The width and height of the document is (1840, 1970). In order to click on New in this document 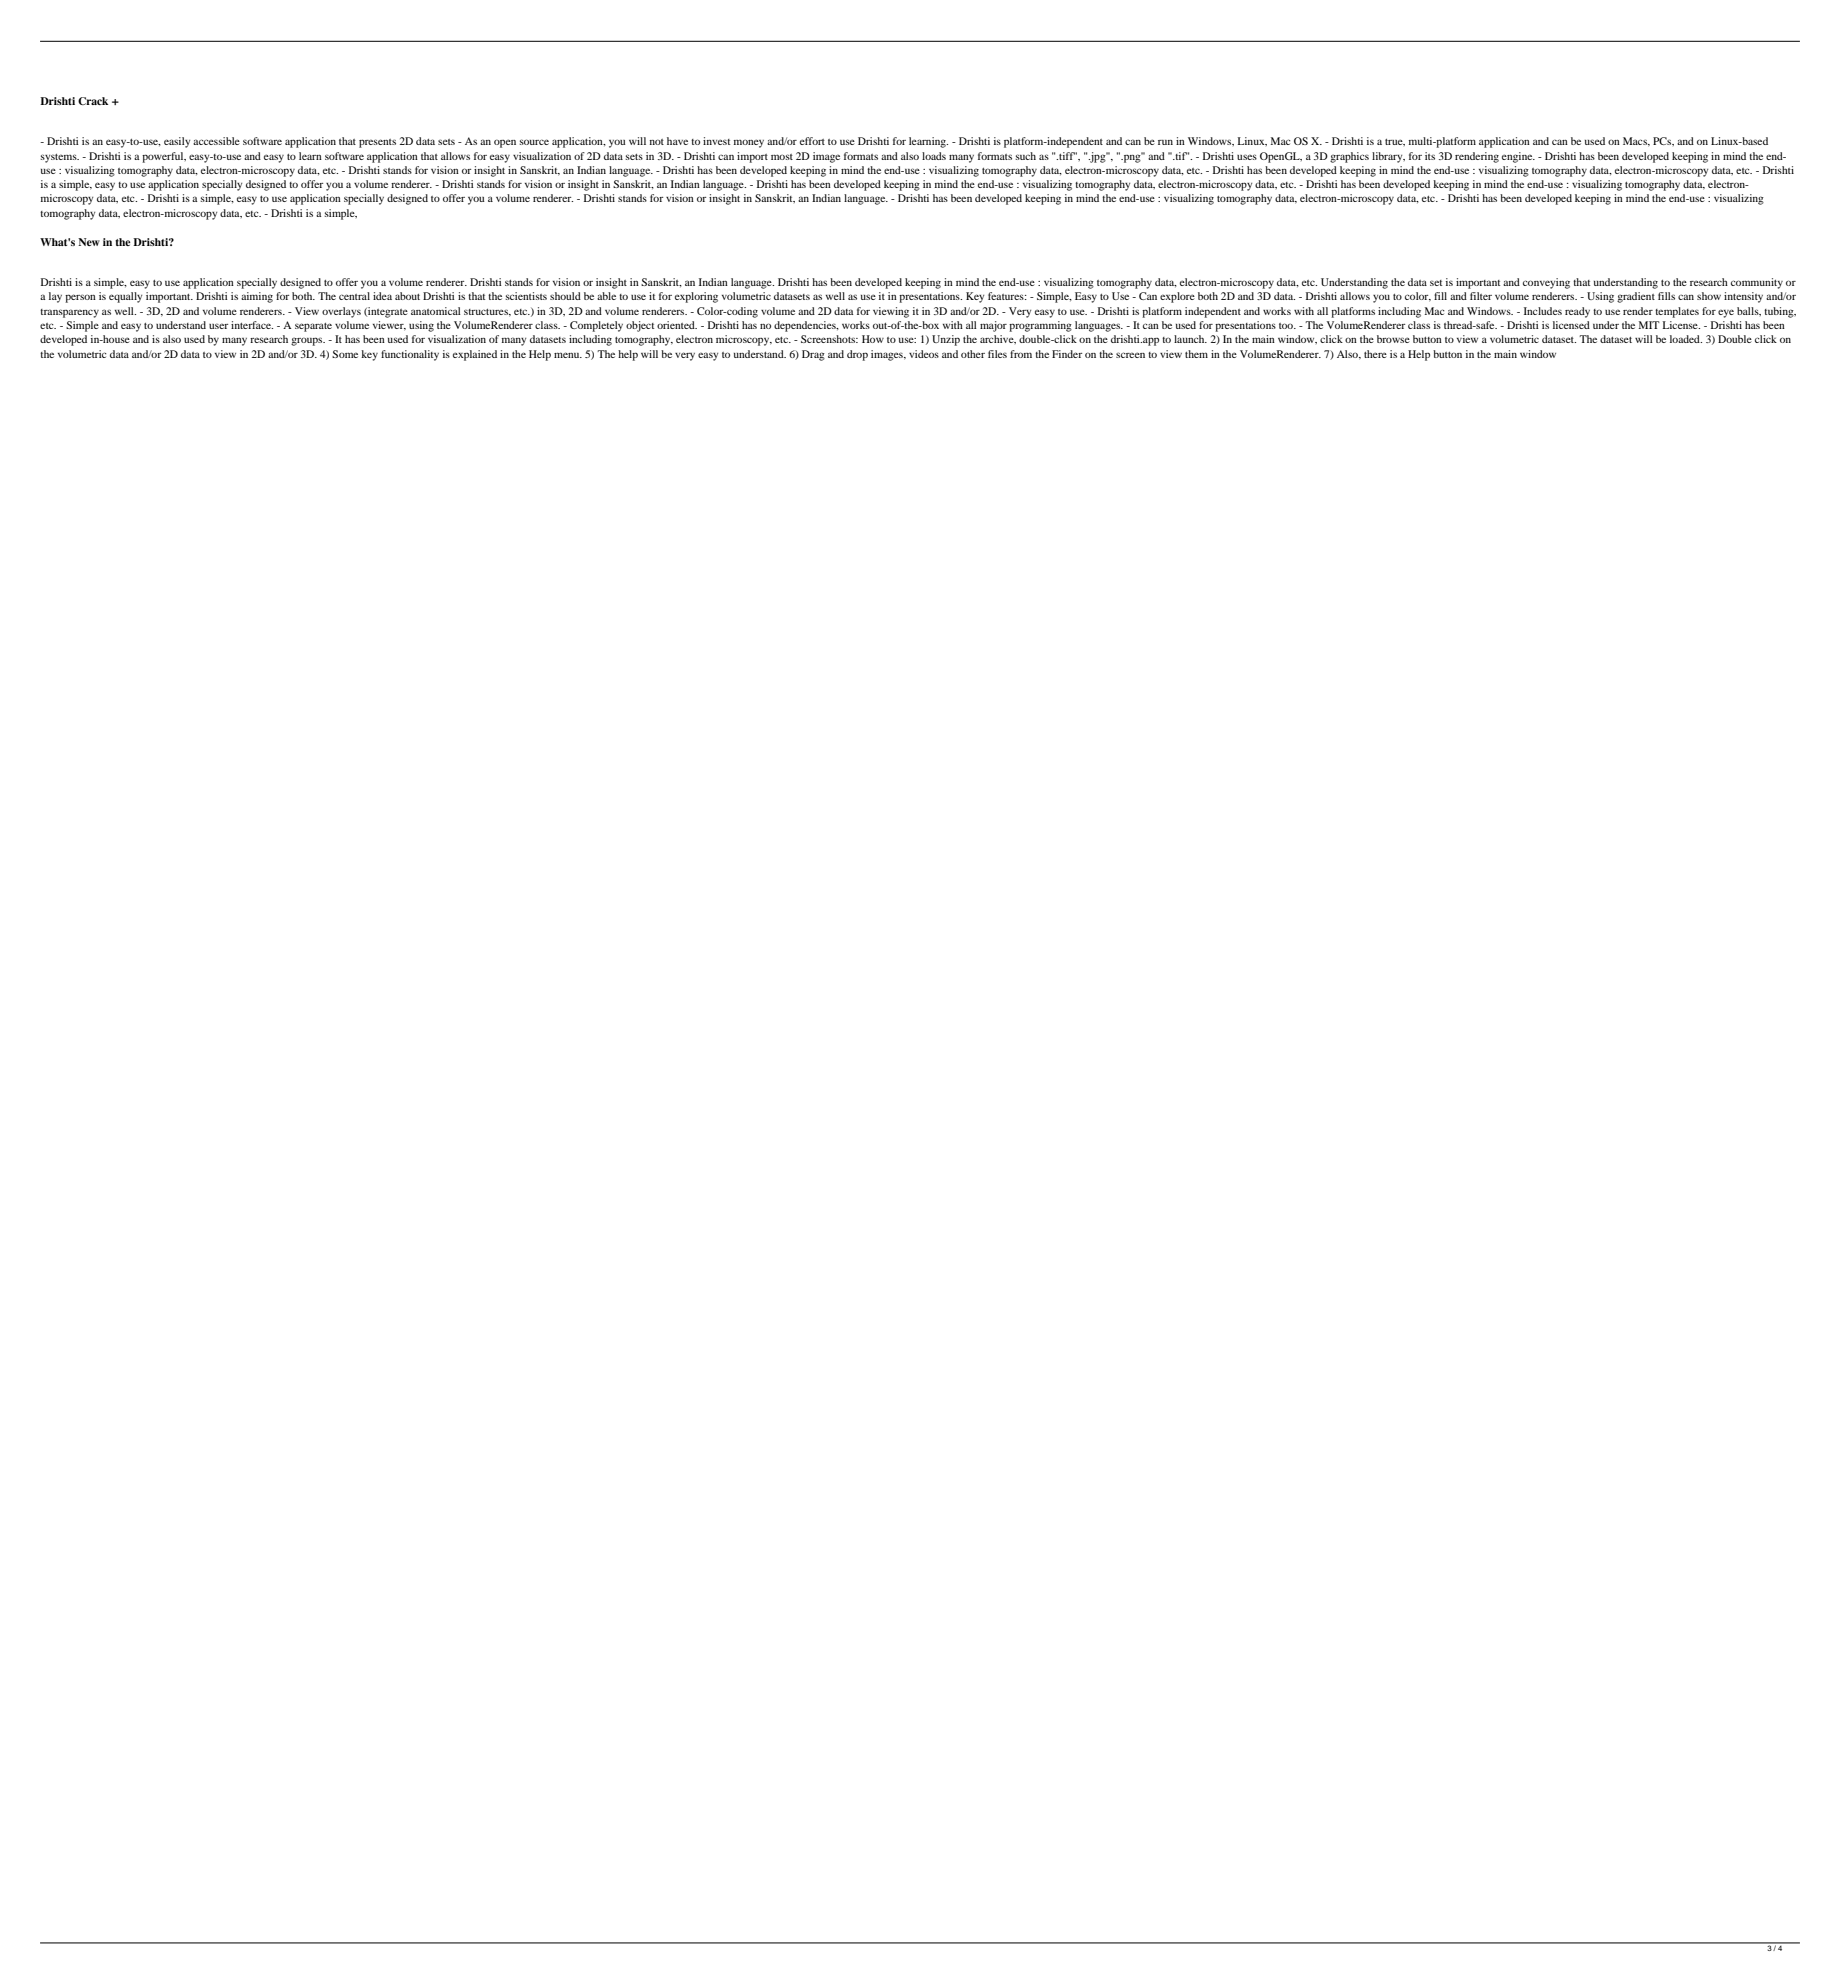, I will do `click(89, 242)`.
